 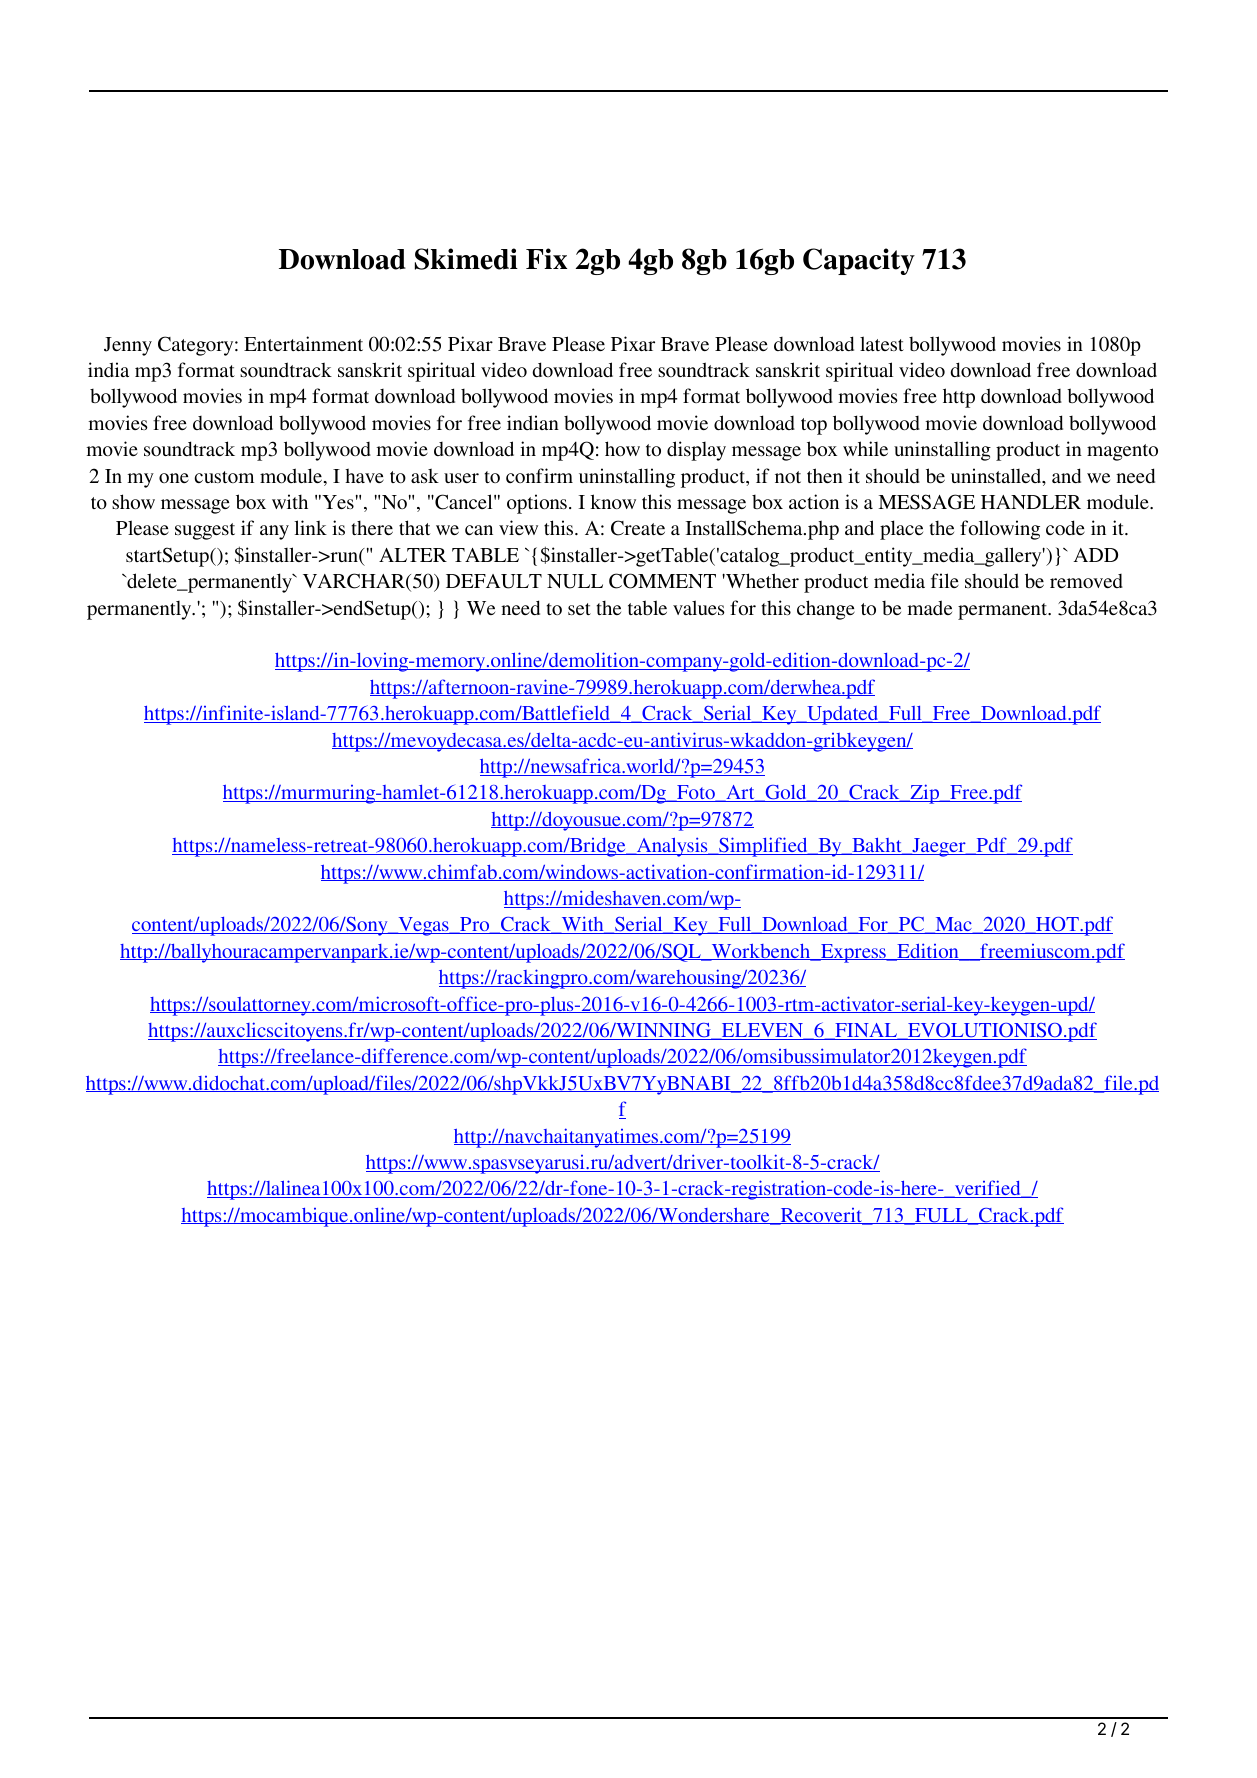 What do you see at coordinates (494, 581) in the screenshot?
I see `DEFAULT` at bounding box center [494, 581].
